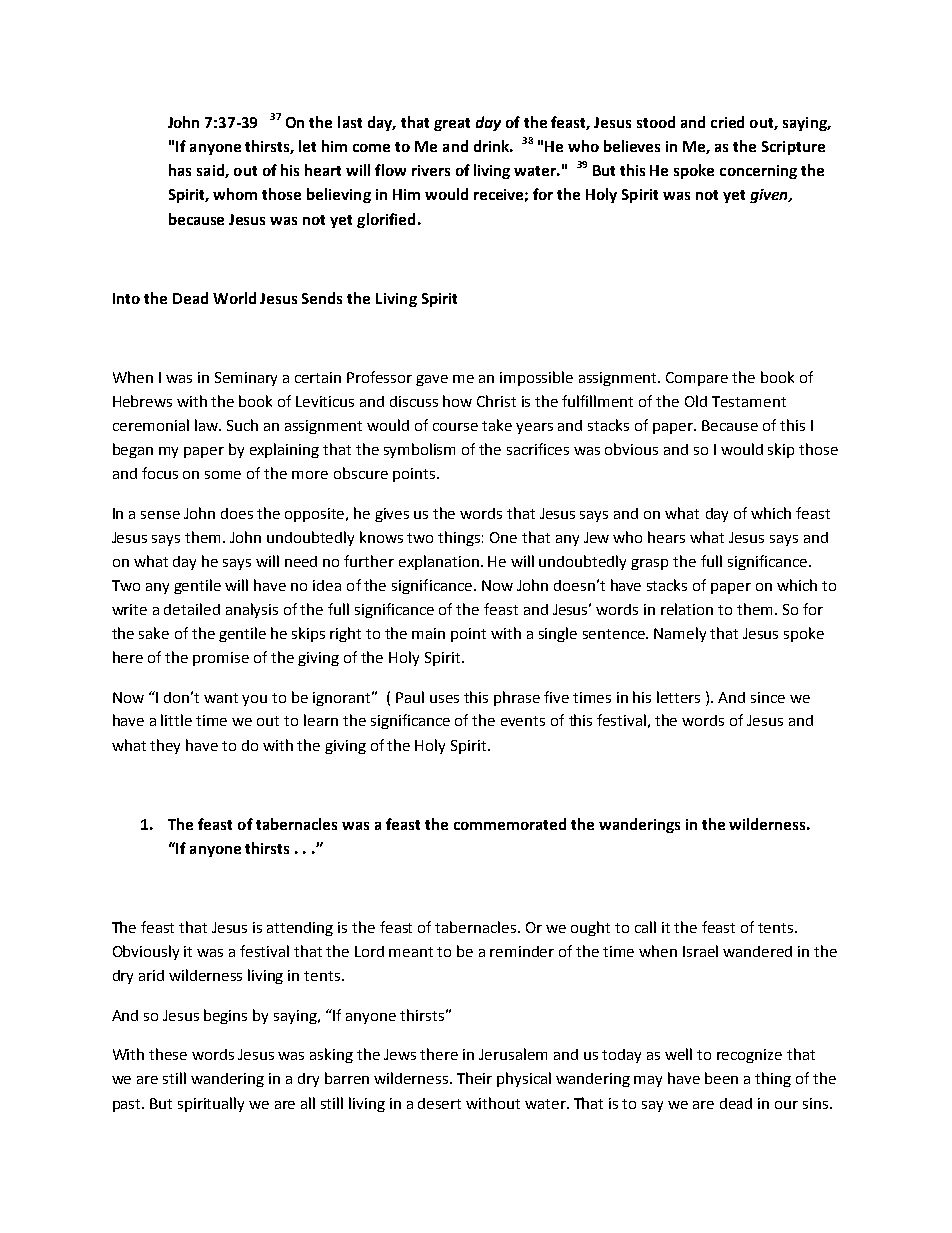  Describe the element at coordinates (523, 721) in the page. I see `events` at that location.
